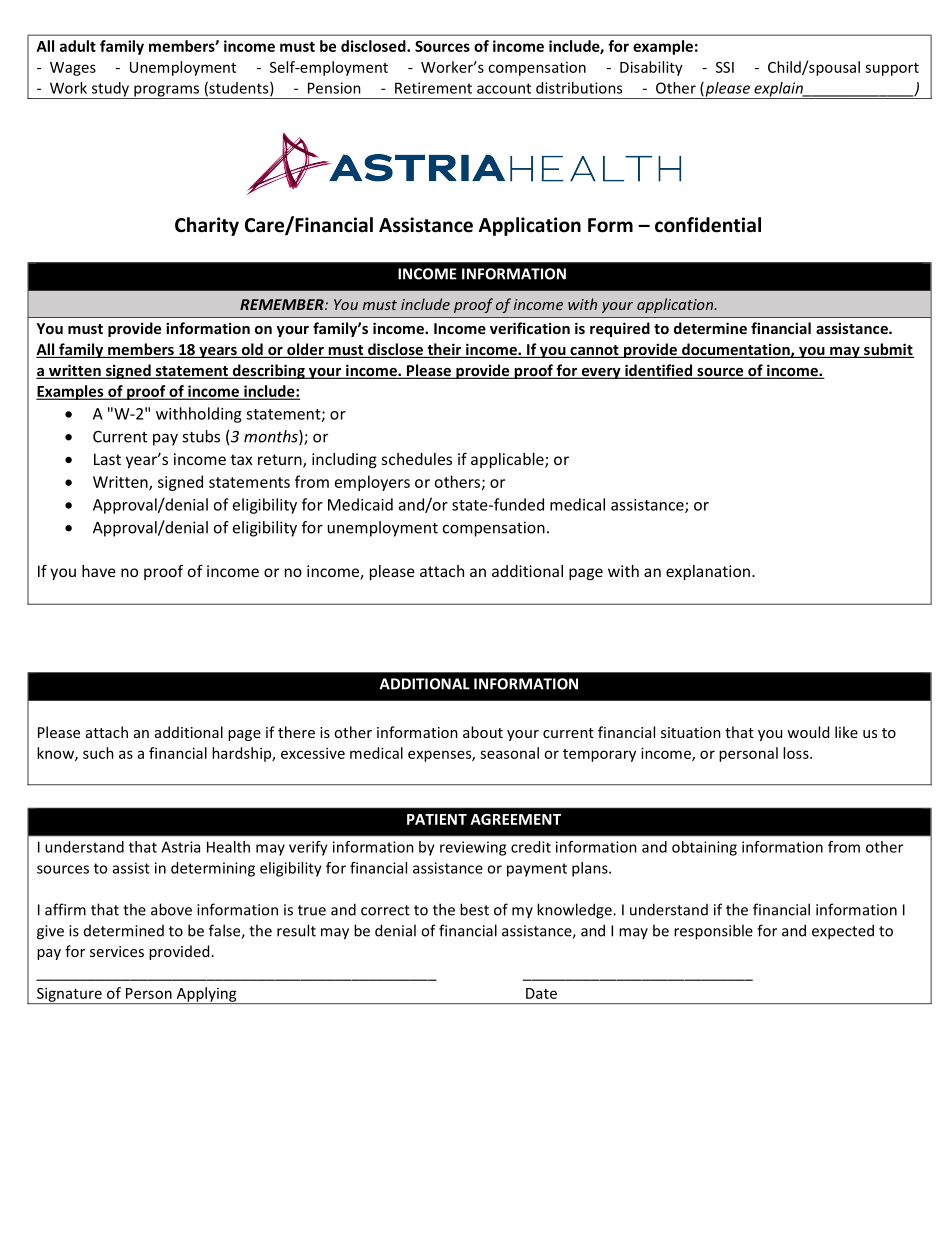 This image has width=952, height=1233. What do you see at coordinates (530, 328) in the image?
I see `verification` at bounding box center [530, 328].
